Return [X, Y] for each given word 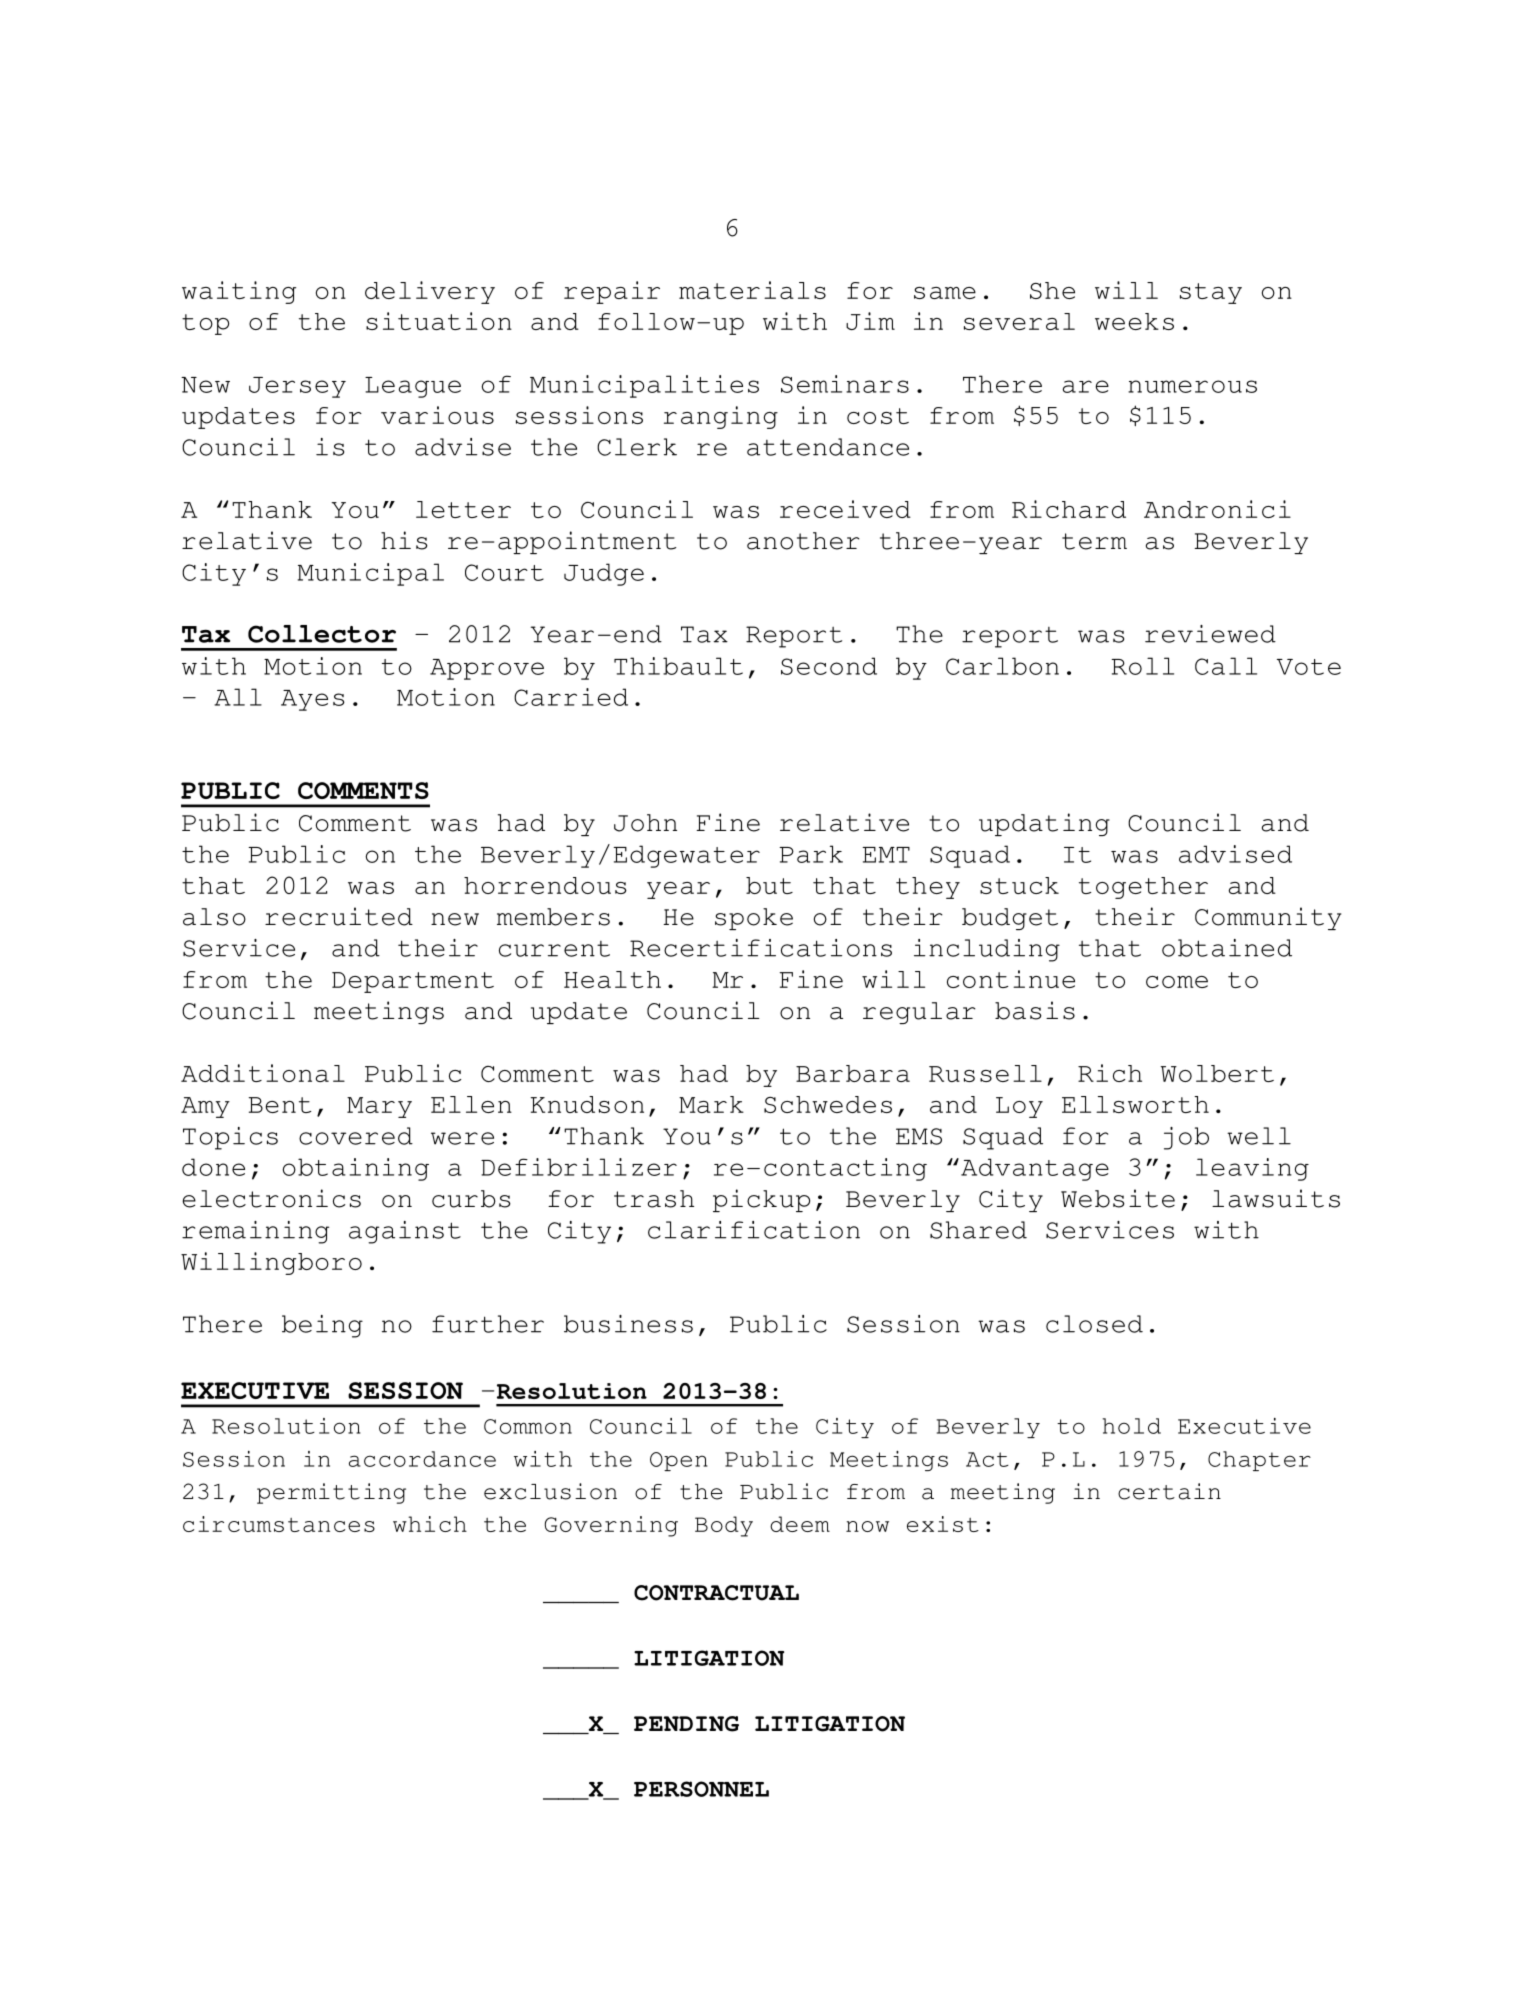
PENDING [686, 1724]
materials [752, 290]
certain [1169, 1491]
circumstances [279, 1524]
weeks [1134, 321]
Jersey [297, 387]
